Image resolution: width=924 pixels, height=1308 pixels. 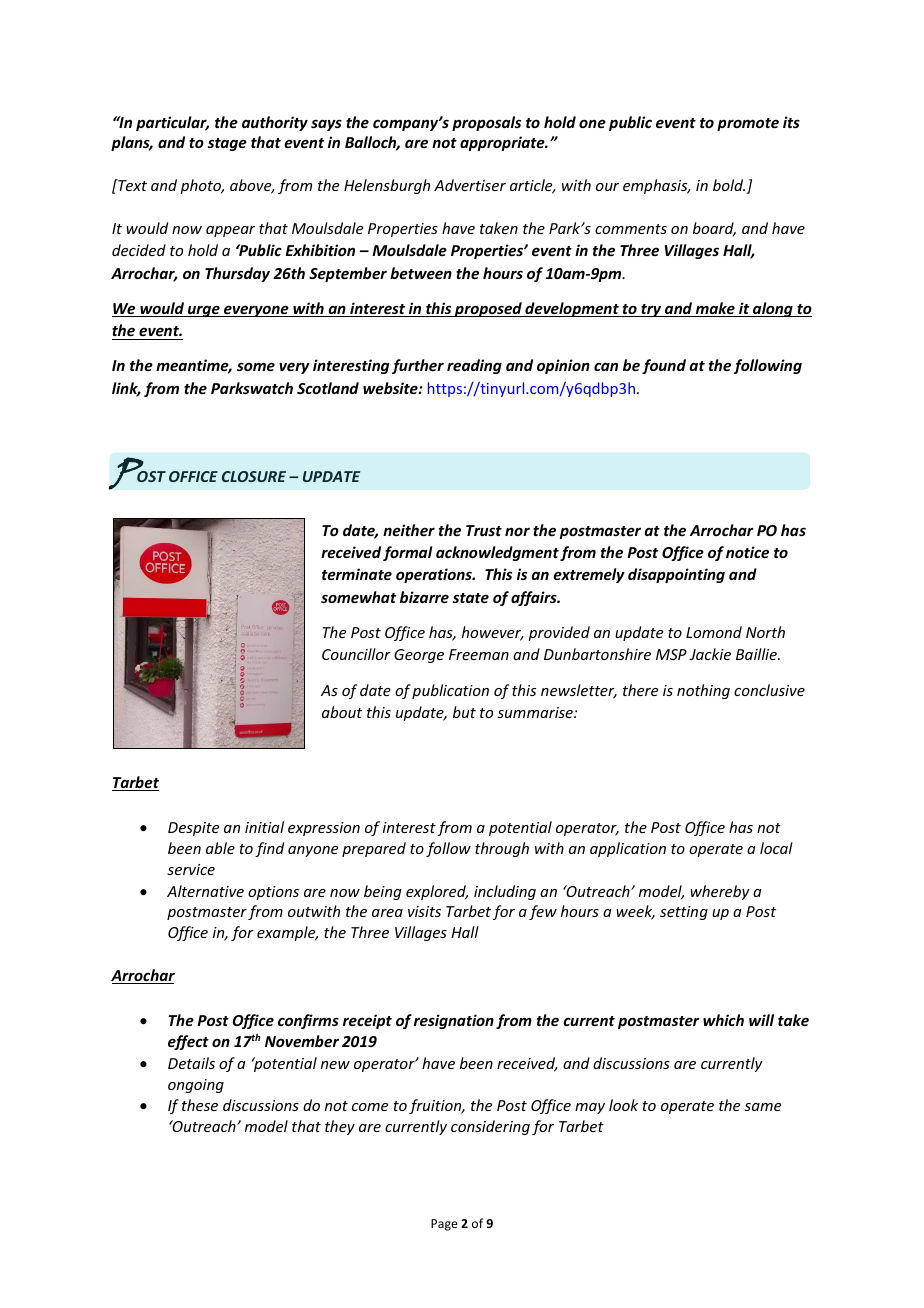 What do you see at coordinates (470, 185) in the screenshot?
I see `Advertiser` at bounding box center [470, 185].
